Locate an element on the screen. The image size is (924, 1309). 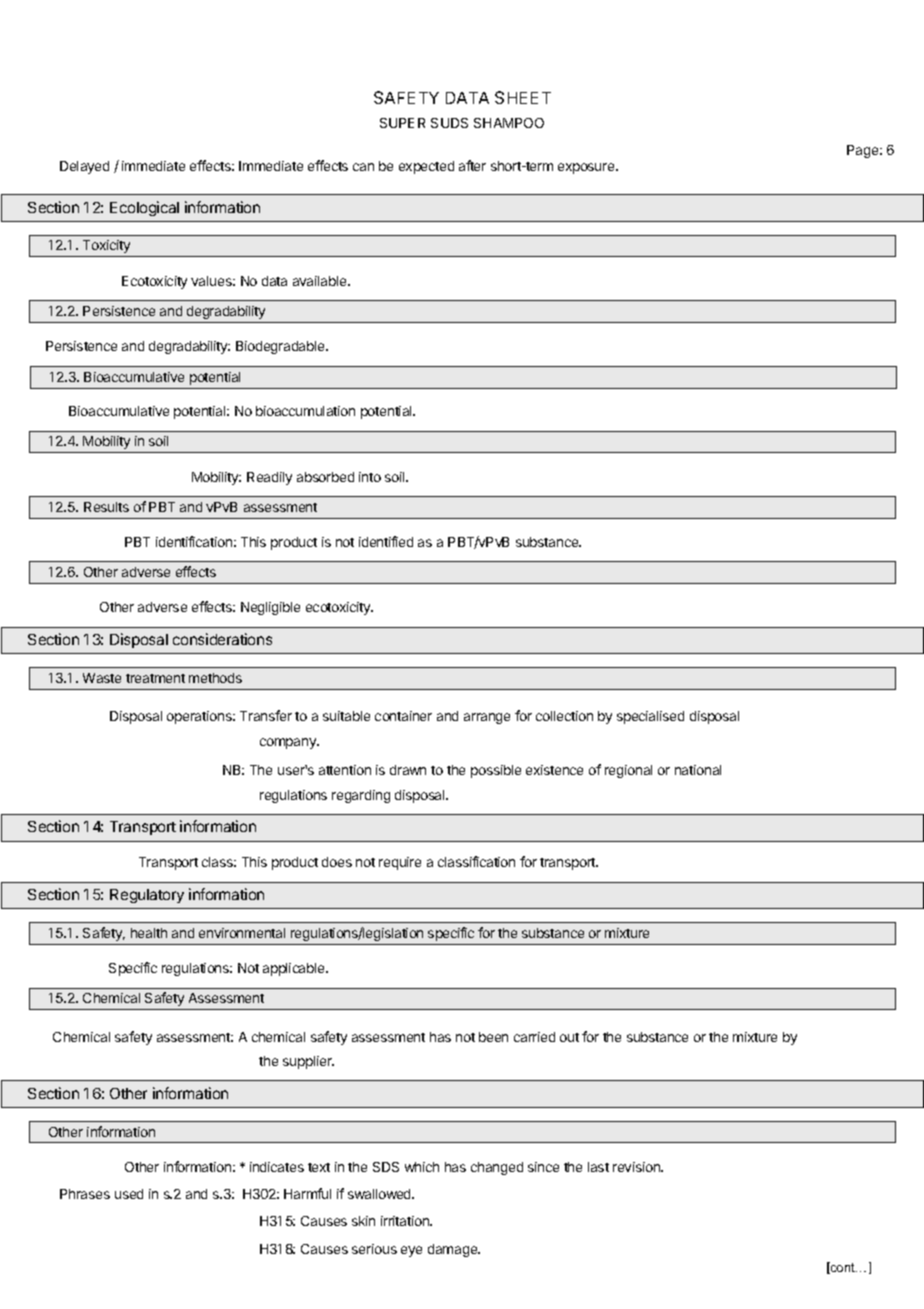
require is located at coordinates (400, 863).
